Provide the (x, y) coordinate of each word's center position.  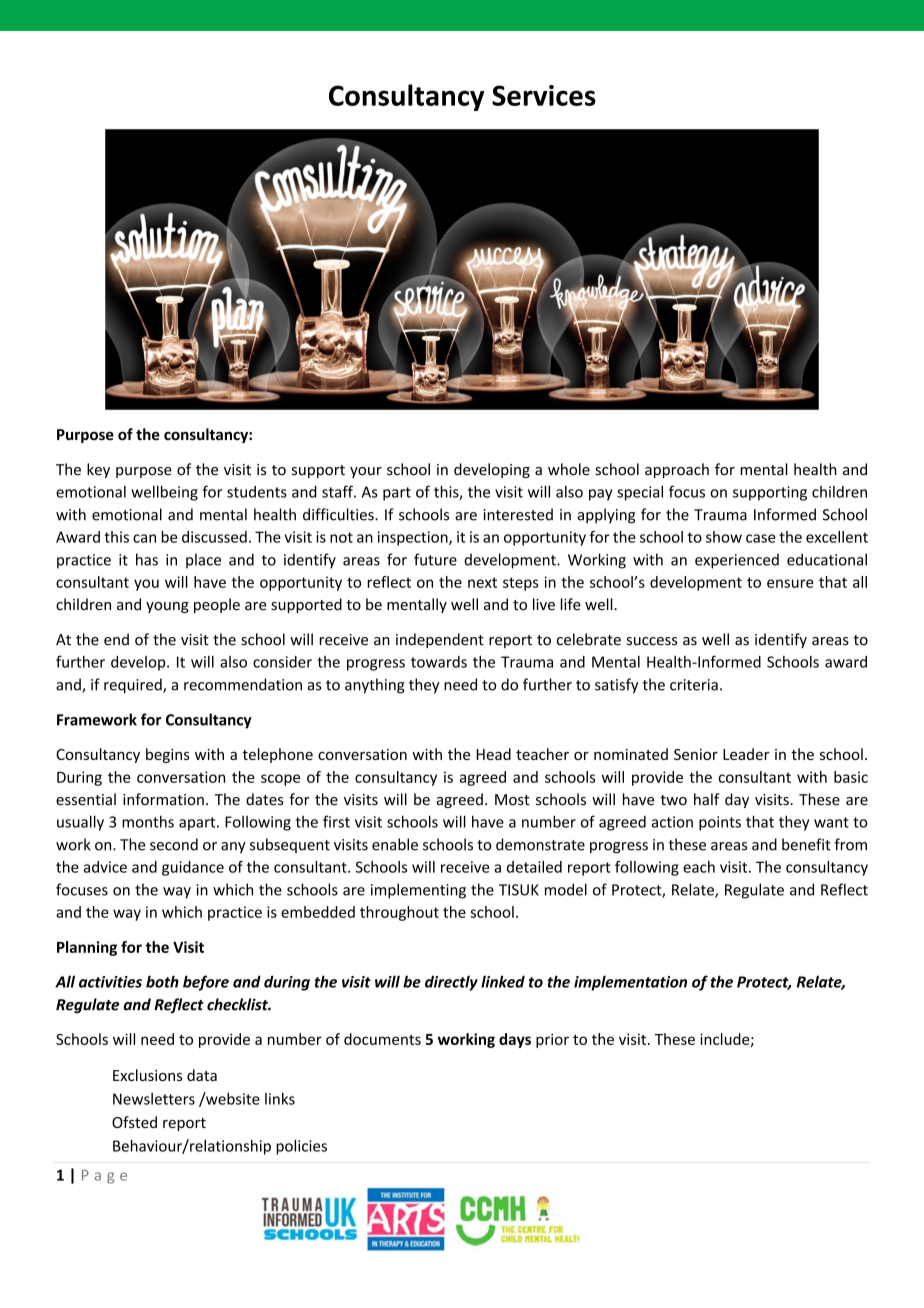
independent (440, 640)
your (366, 472)
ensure (790, 583)
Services (544, 95)
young (167, 607)
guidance (193, 868)
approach (677, 470)
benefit (806, 844)
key (98, 470)
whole (569, 469)
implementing (418, 891)
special (640, 493)
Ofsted (134, 1122)
